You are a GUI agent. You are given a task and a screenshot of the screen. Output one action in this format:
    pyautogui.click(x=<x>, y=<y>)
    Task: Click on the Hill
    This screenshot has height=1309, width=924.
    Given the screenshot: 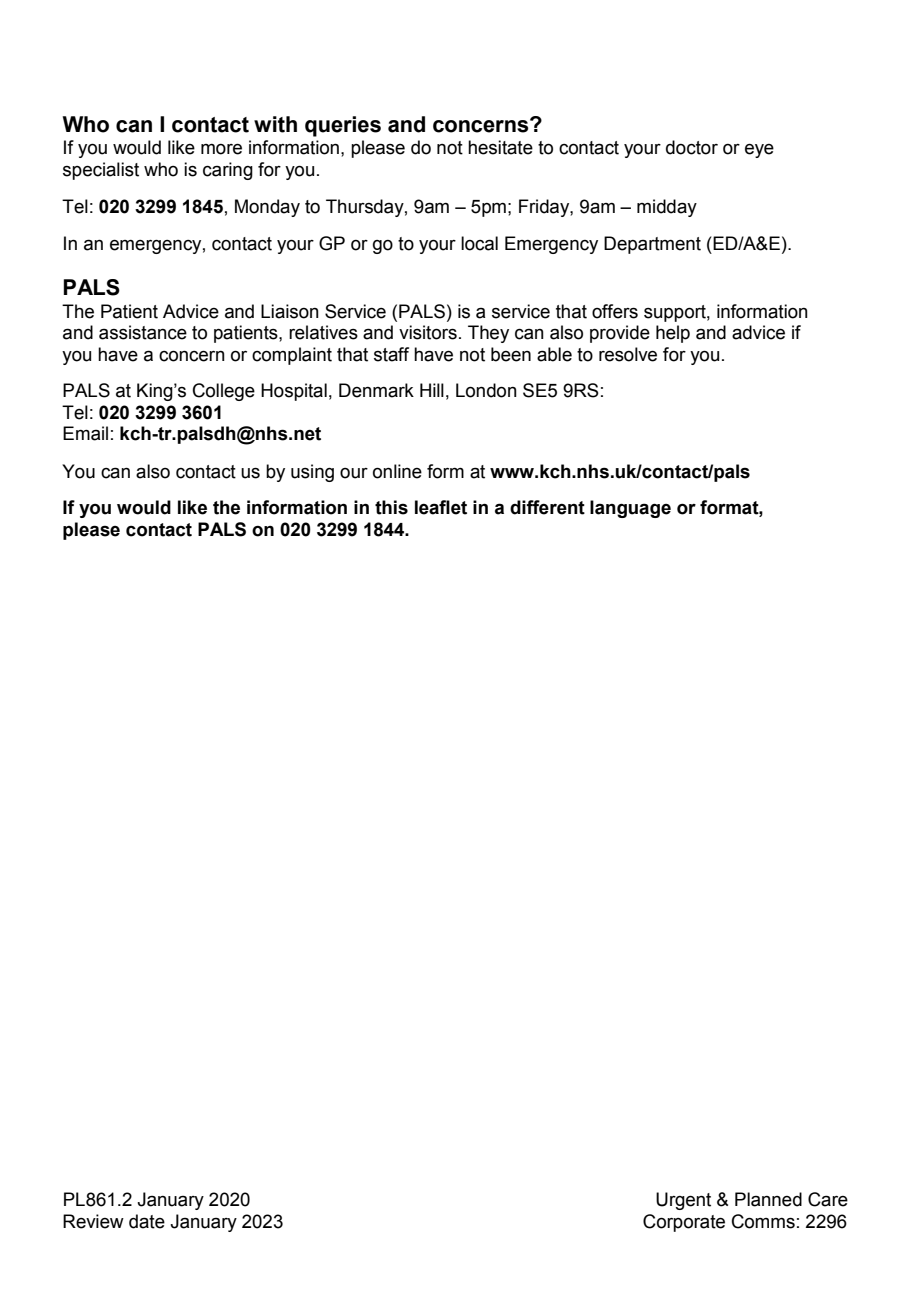 What is the action you would take?
    pyautogui.click(x=432, y=390)
